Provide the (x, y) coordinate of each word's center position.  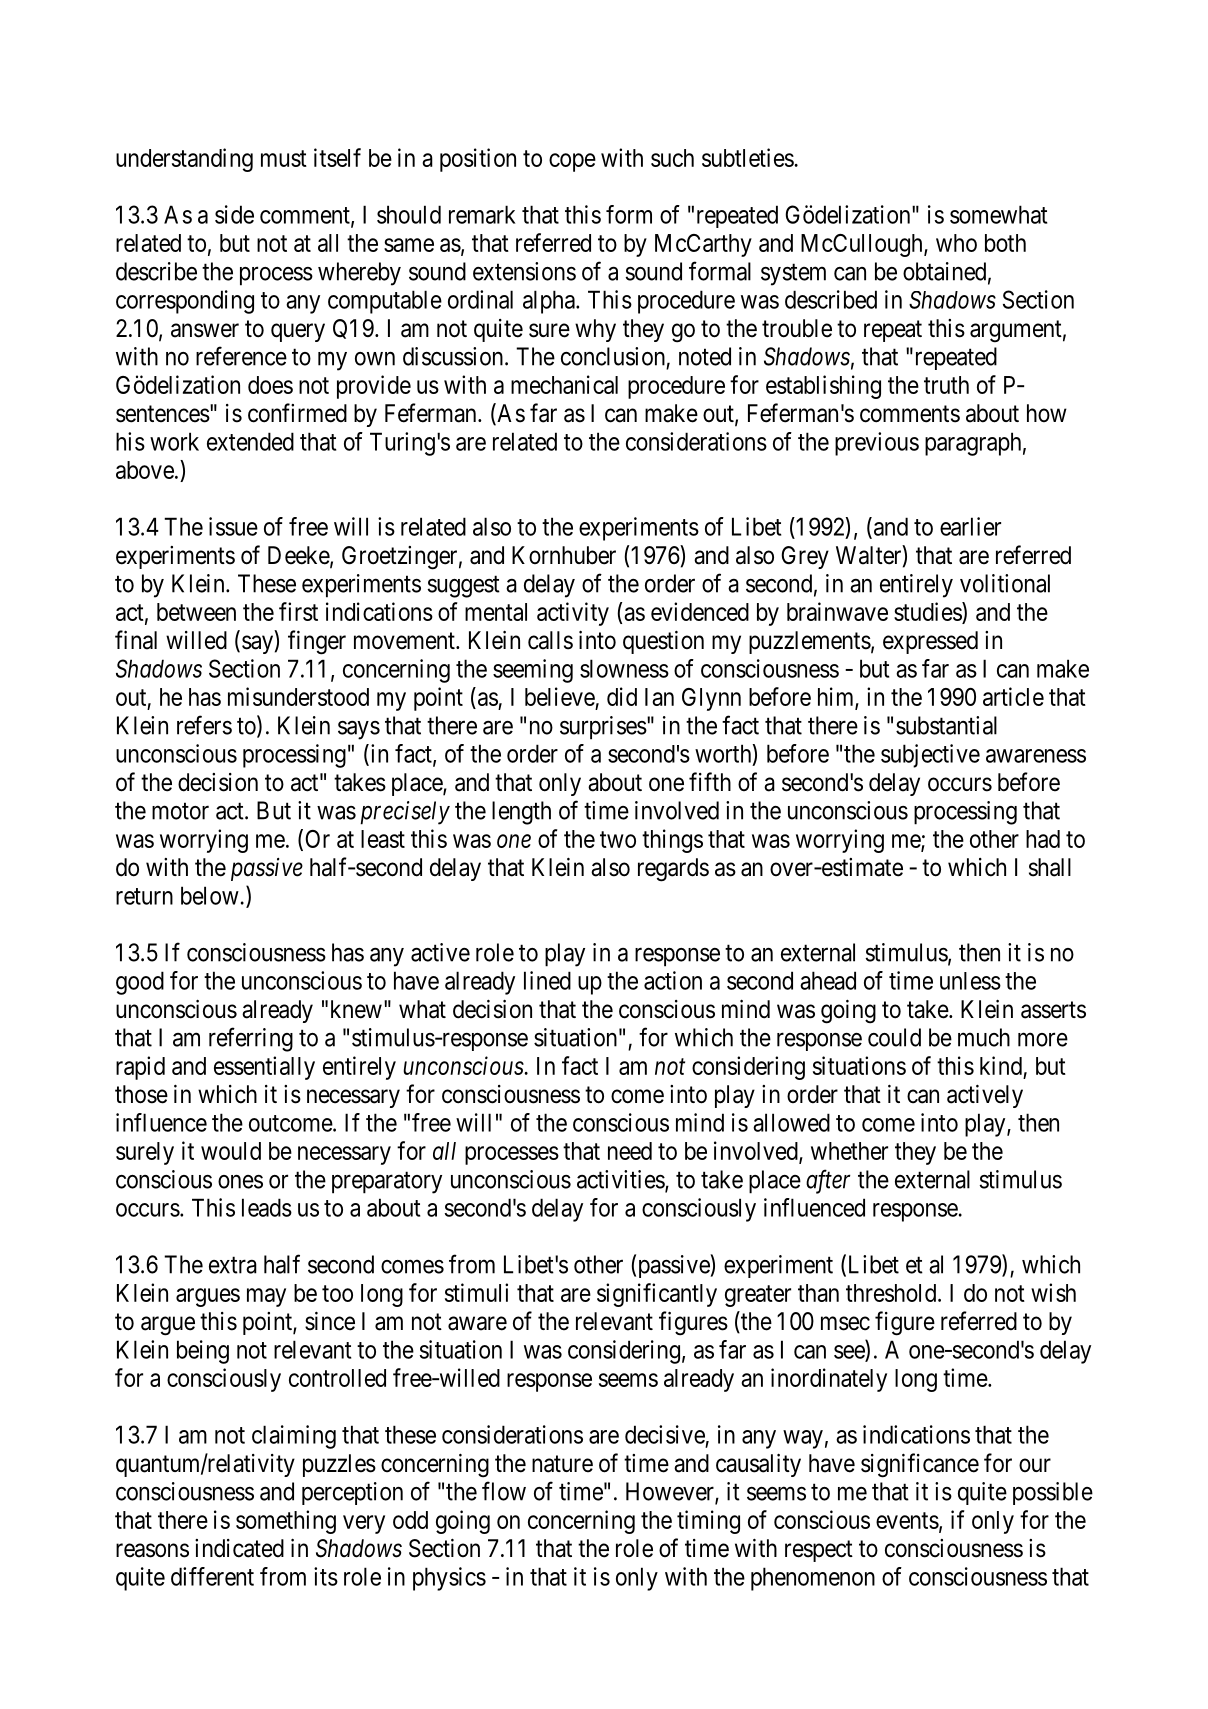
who (956, 243)
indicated (239, 1548)
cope (572, 162)
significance (920, 1465)
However (671, 1492)
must (284, 158)
